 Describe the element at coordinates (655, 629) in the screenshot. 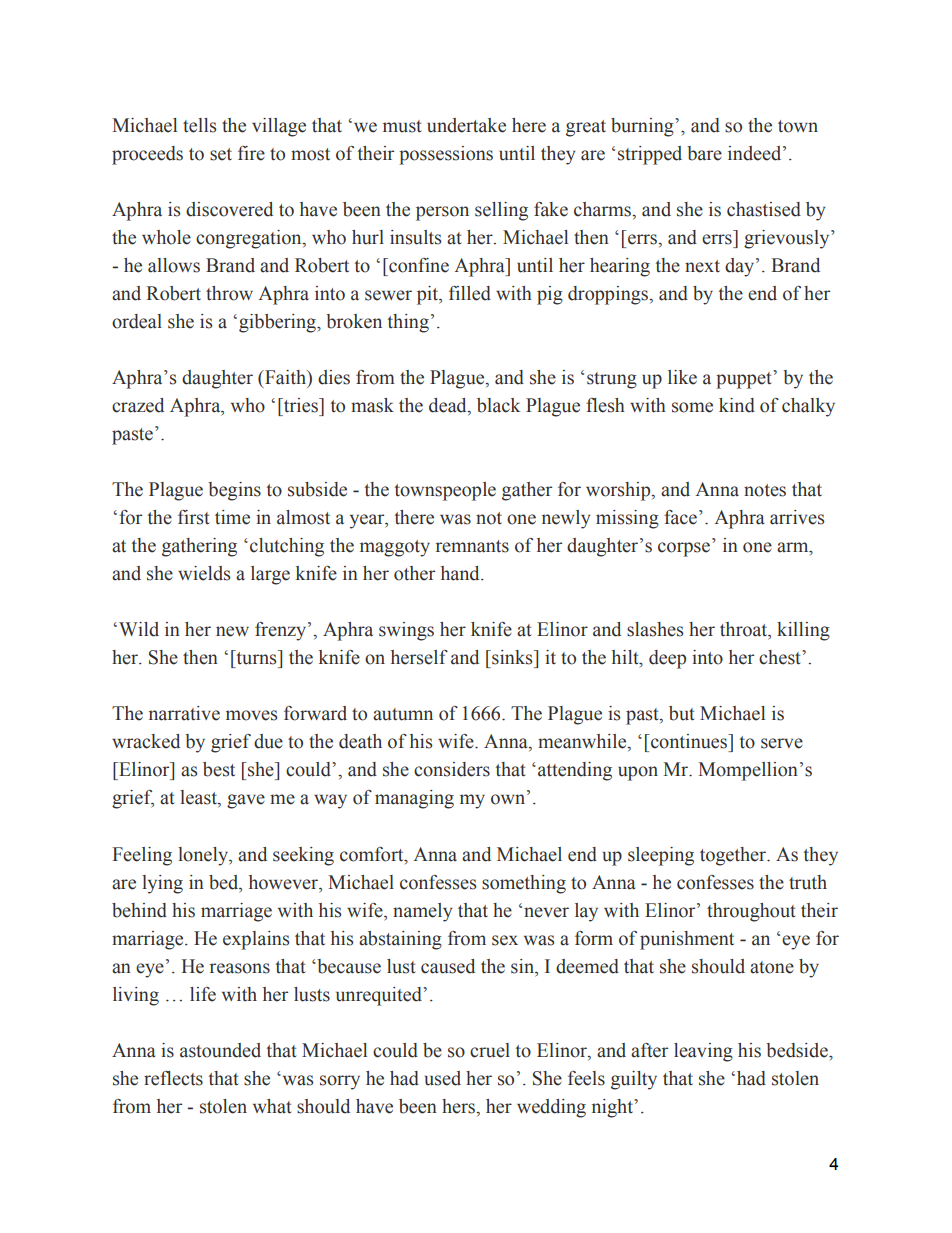

I see `slashes` at that location.
